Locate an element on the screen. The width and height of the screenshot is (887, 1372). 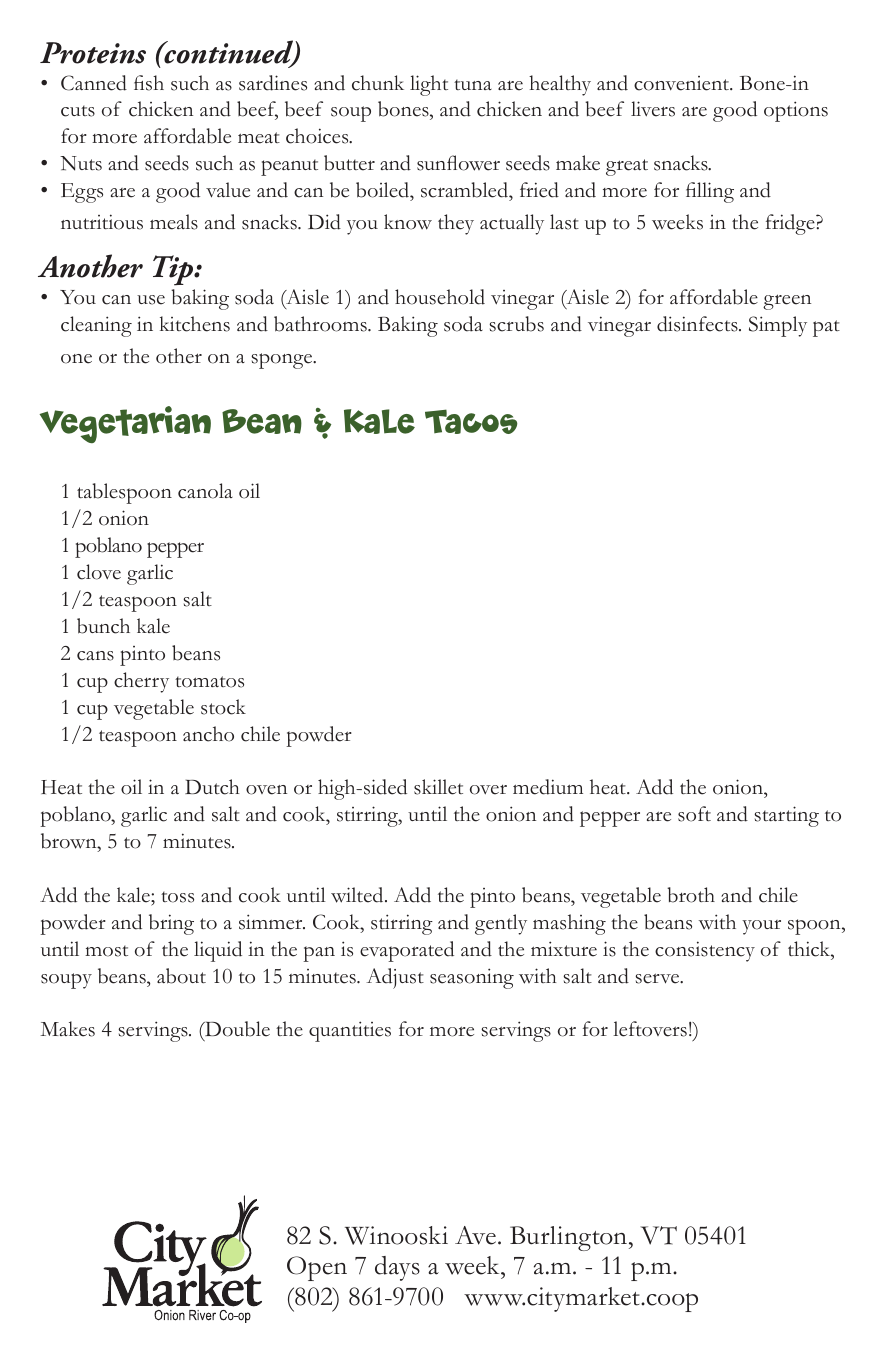
bring is located at coordinates (171, 924).
